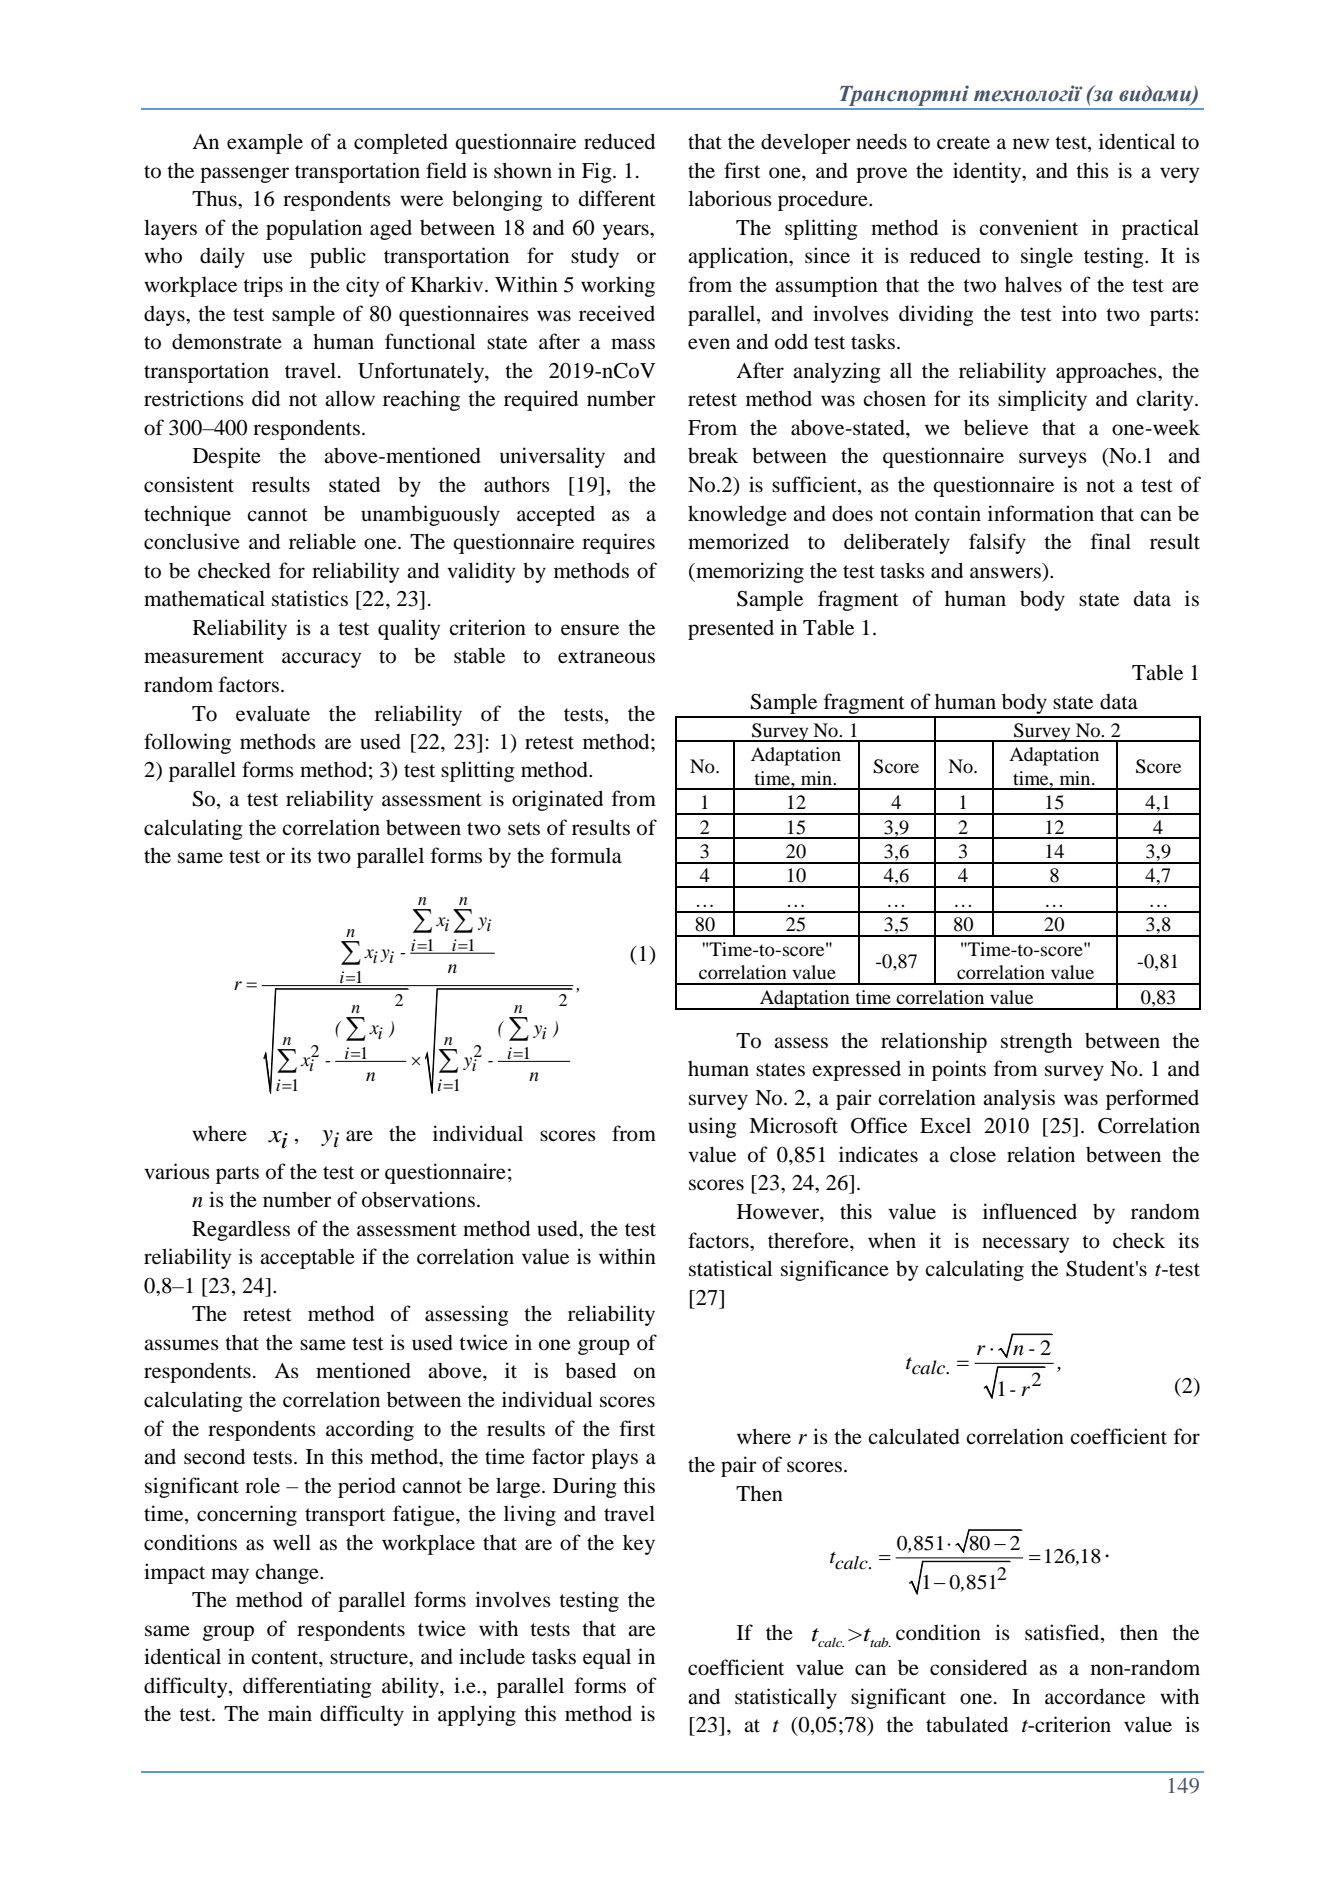  What do you see at coordinates (241, 1230) in the image?
I see `Regardless` at bounding box center [241, 1230].
